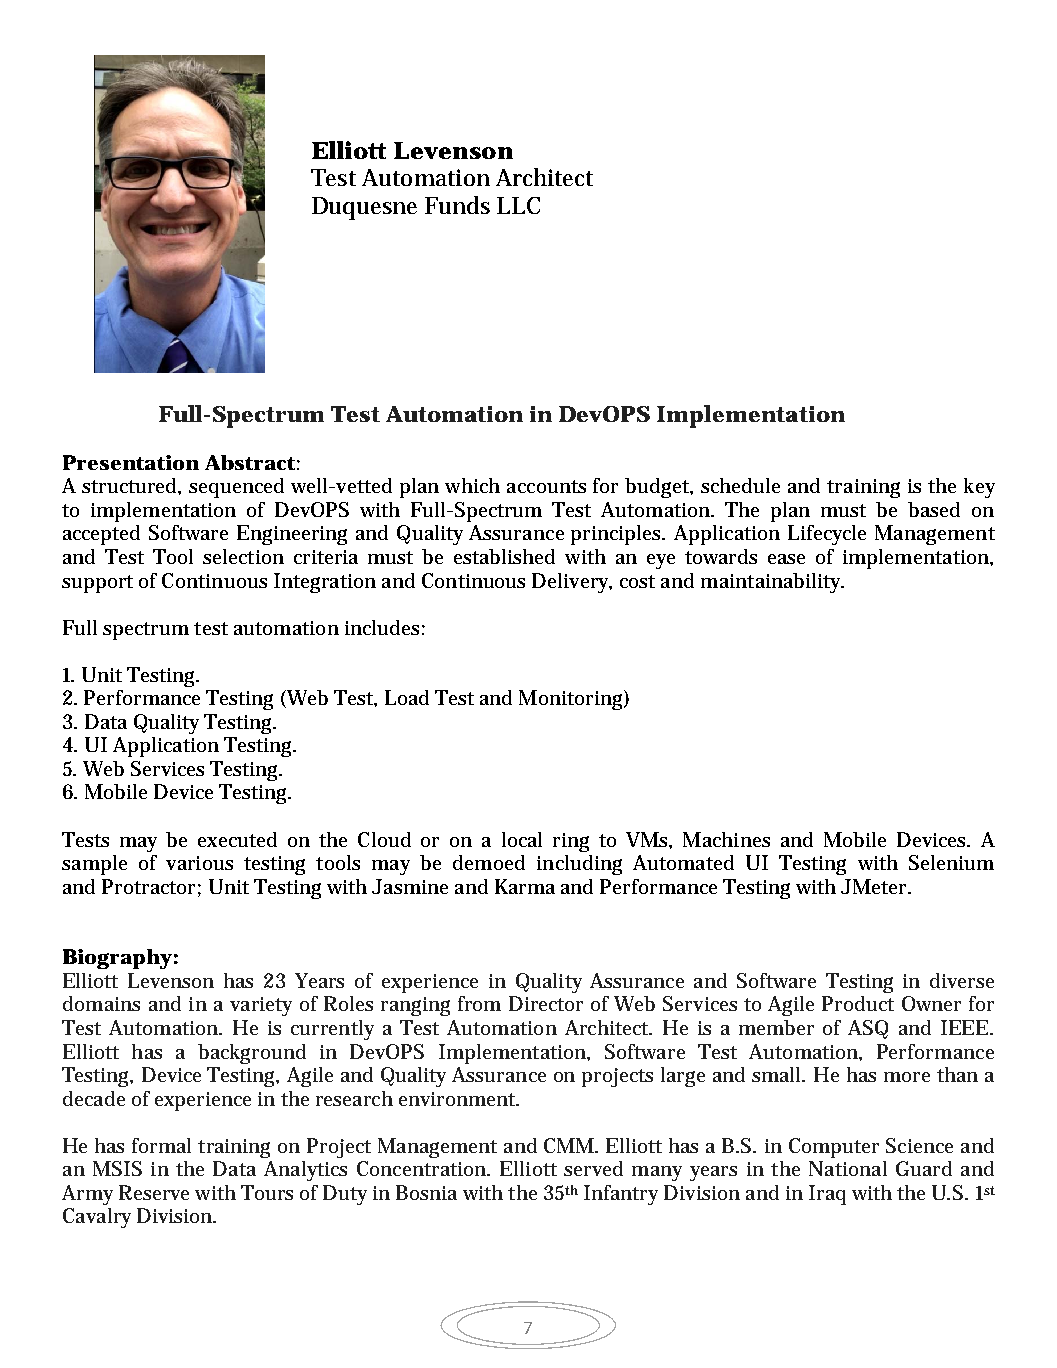 This page has width=1057, height=1368. Describe the element at coordinates (154, 1192) in the page. I see `Reserve` at that location.
